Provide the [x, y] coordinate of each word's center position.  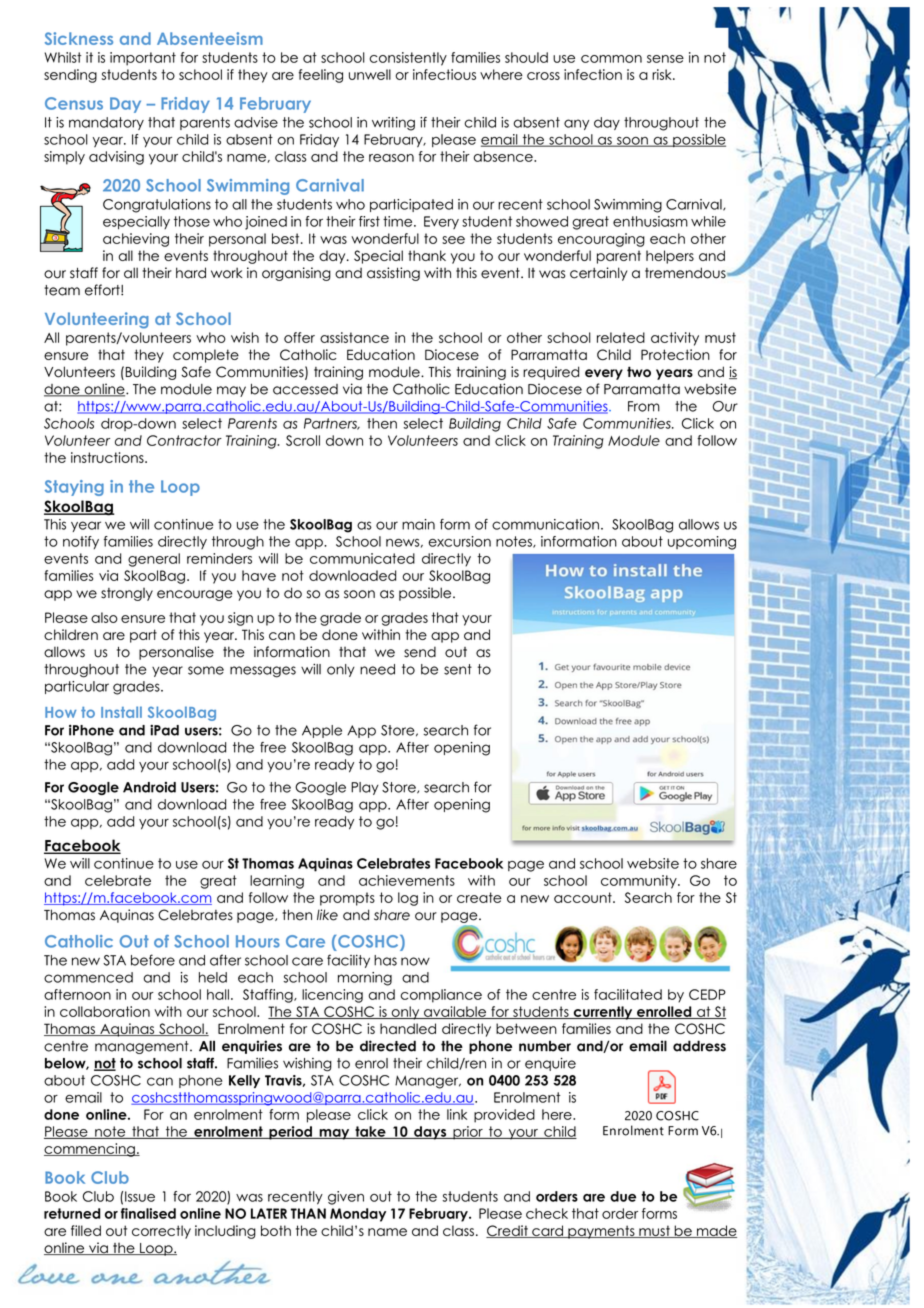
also [104, 617]
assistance [354, 337]
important [143, 59]
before [153, 960]
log [408, 899]
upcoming [702, 543]
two [639, 371]
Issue [140, 1196]
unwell [370, 74]
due [623, 1196]
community [640, 882]
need [377, 669]
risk [663, 74]
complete [206, 356]
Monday [358, 1215]
